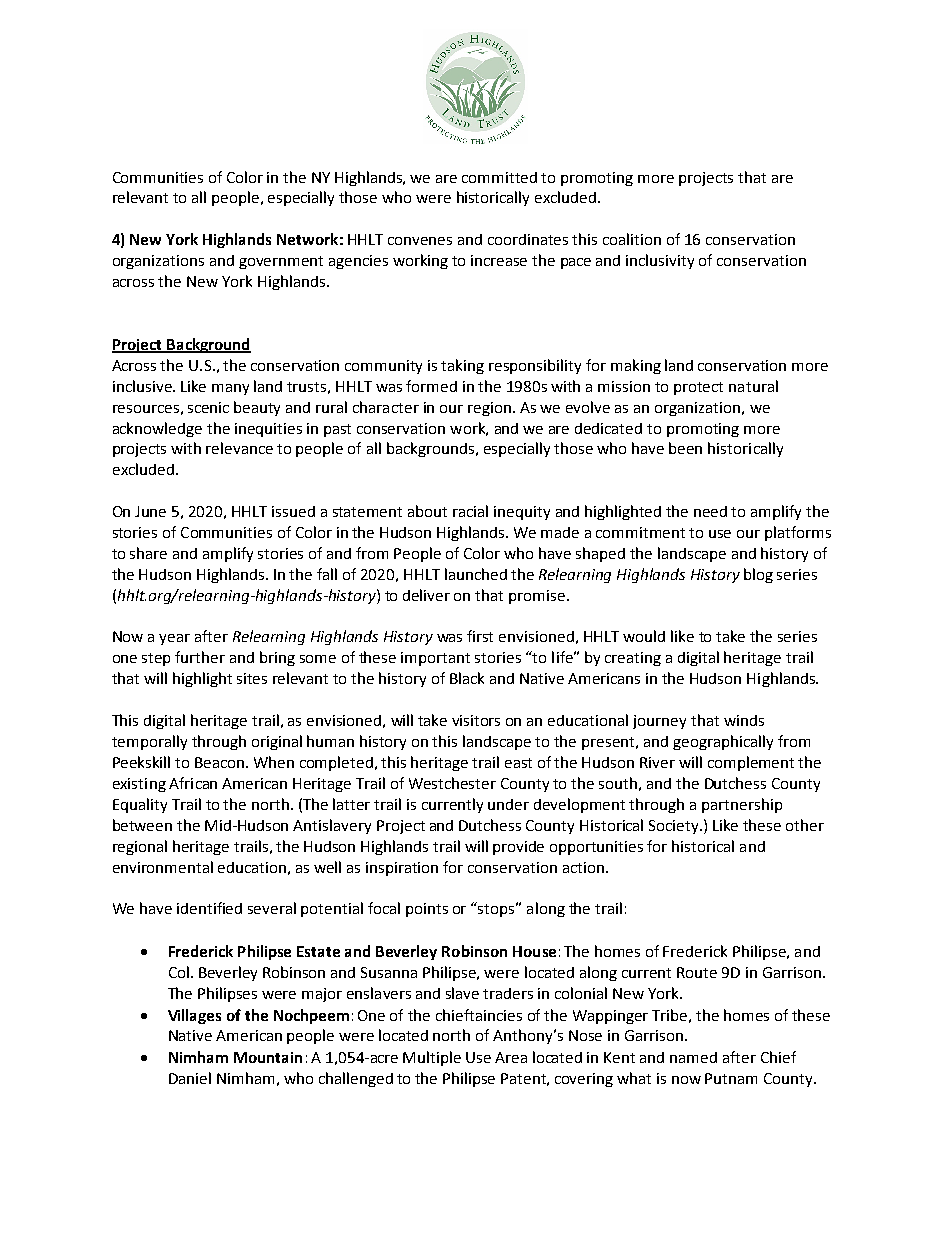 Image resolution: width=952 pixels, height=1233 pixels. Describe the element at coordinates (518, 848) in the screenshot. I see `provide` at that location.
